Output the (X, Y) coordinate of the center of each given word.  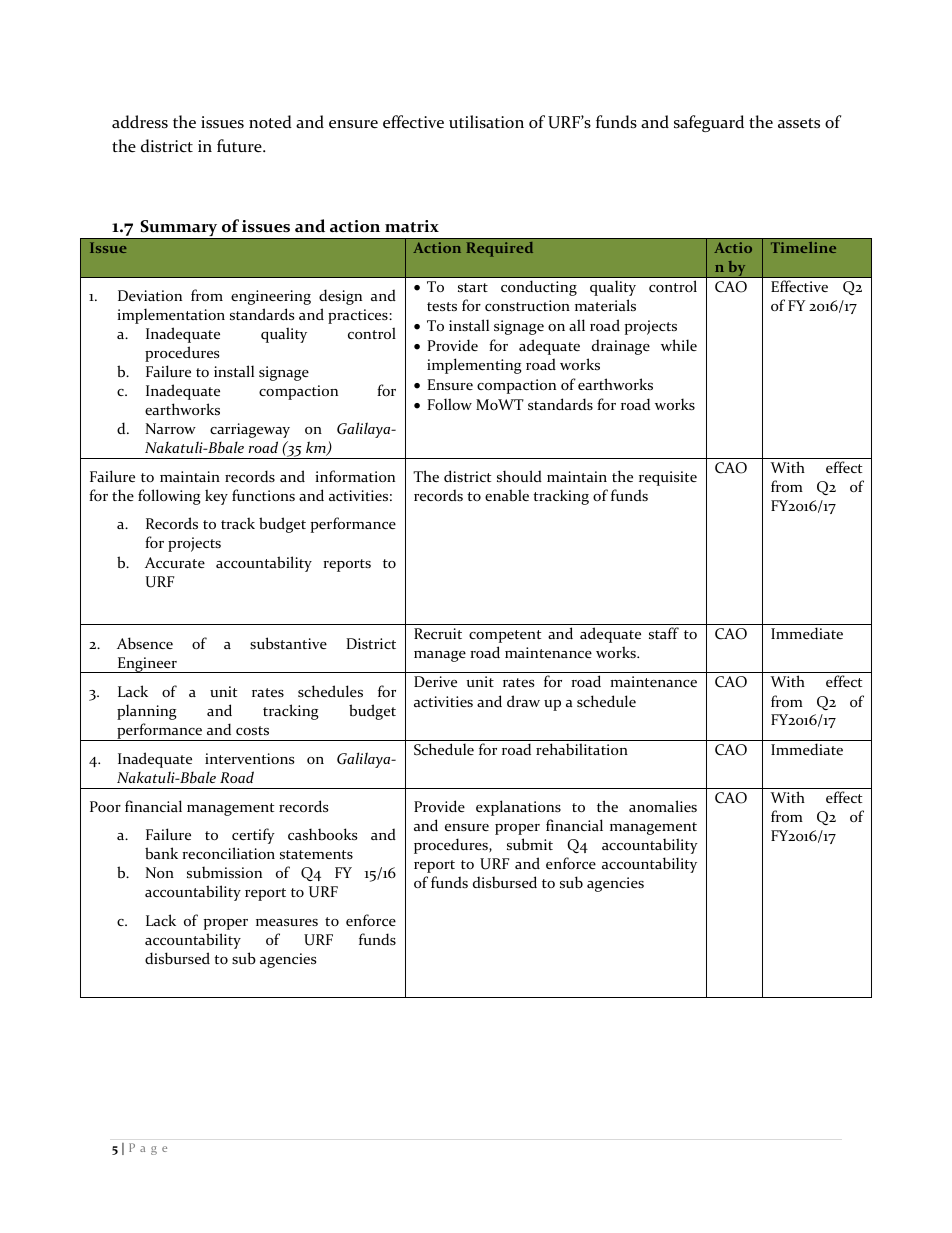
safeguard (709, 123)
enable (507, 495)
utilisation (486, 122)
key (216, 497)
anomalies (663, 806)
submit (530, 844)
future (240, 146)
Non (160, 872)
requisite (668, 478)
